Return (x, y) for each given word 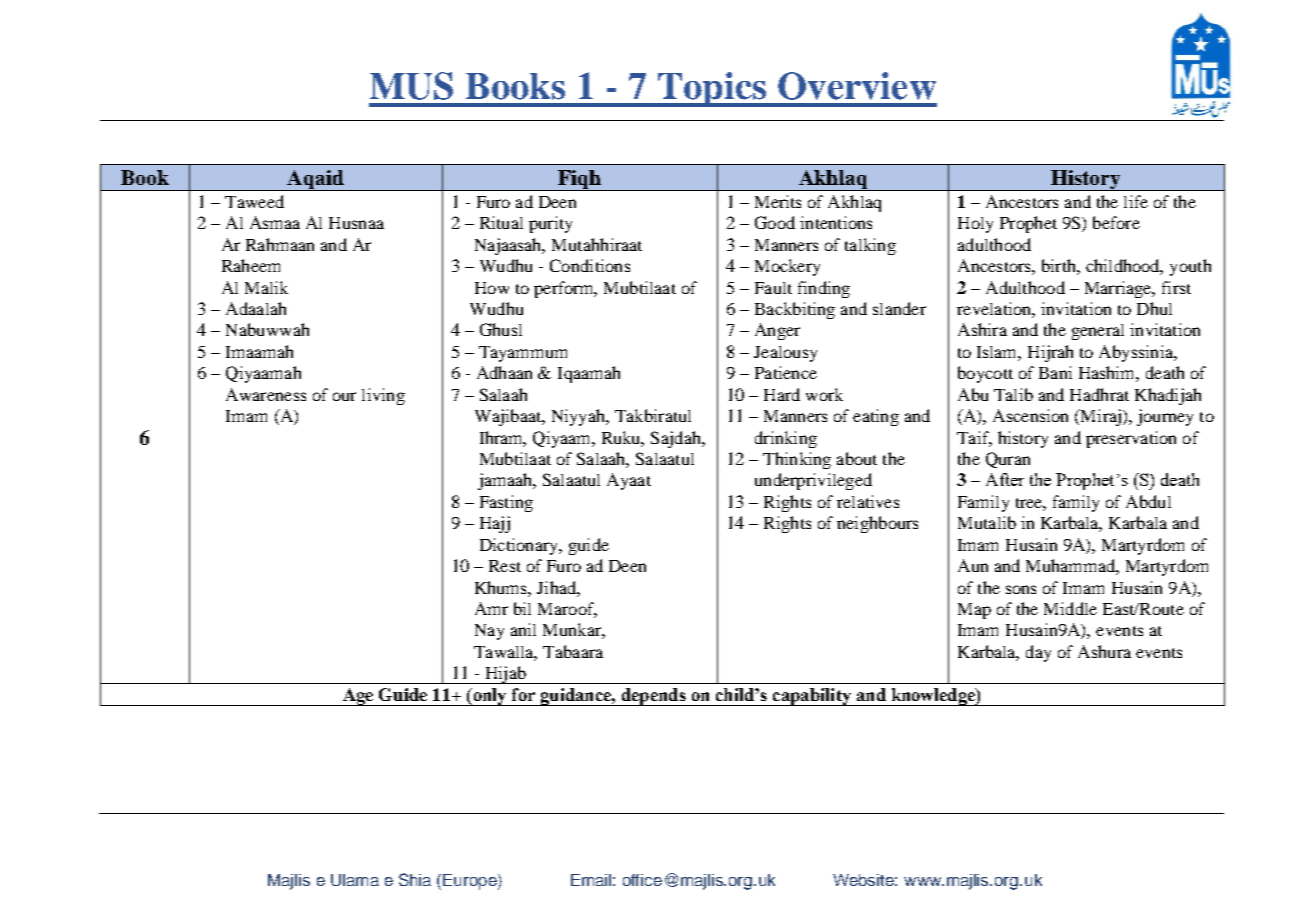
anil (523, 629)
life (1136, 201)
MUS (411, 86)
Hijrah (1050, 353)
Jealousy (785, 354)
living (383, 396)
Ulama (355, 880)
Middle (1070, 608)
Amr (491, 608)
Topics (712, 89)
